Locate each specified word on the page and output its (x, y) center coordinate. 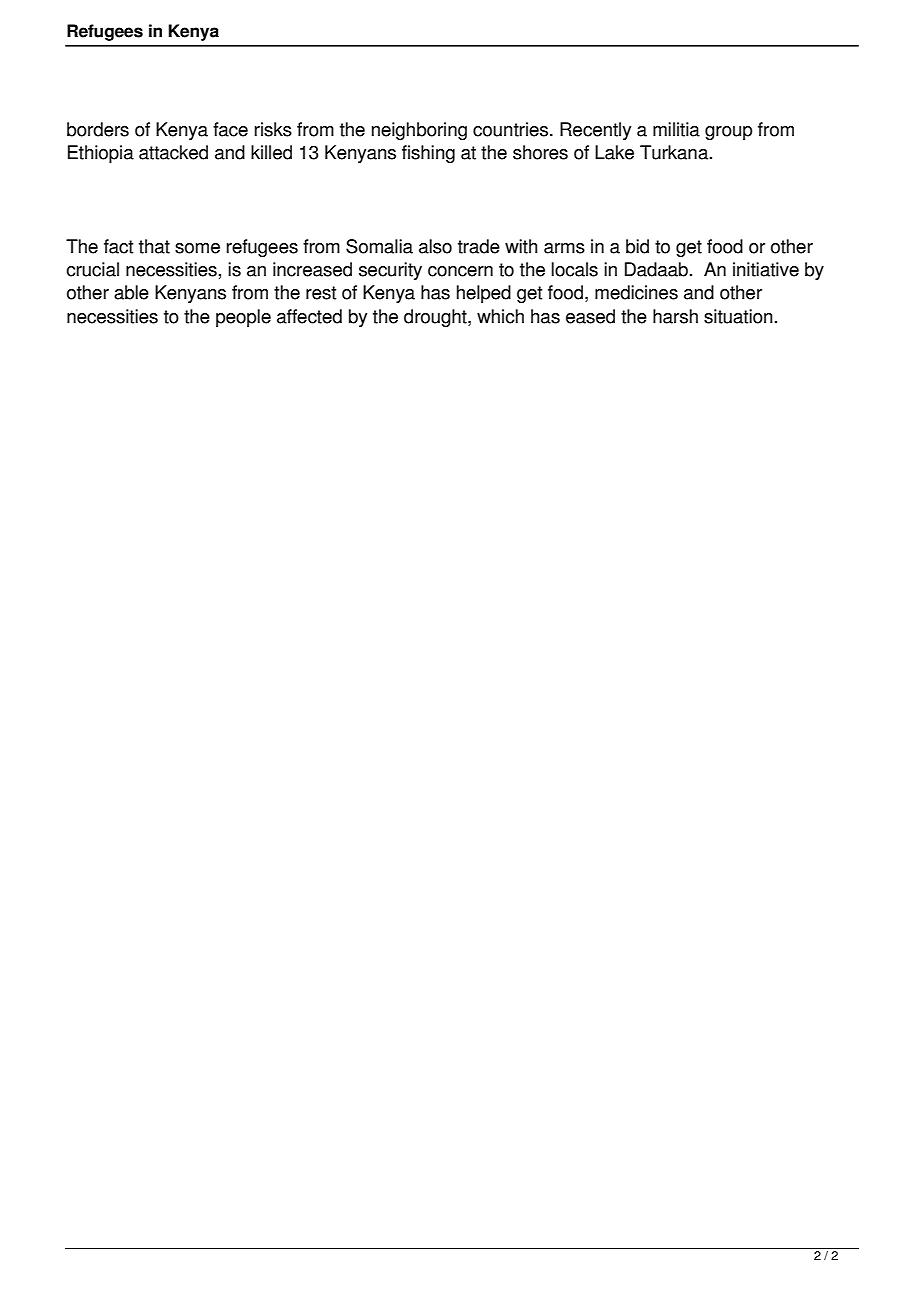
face (230, 129)
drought (436, 318)
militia (676, 129)
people (243, 318)
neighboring (419, 131)
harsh (675, 316)
